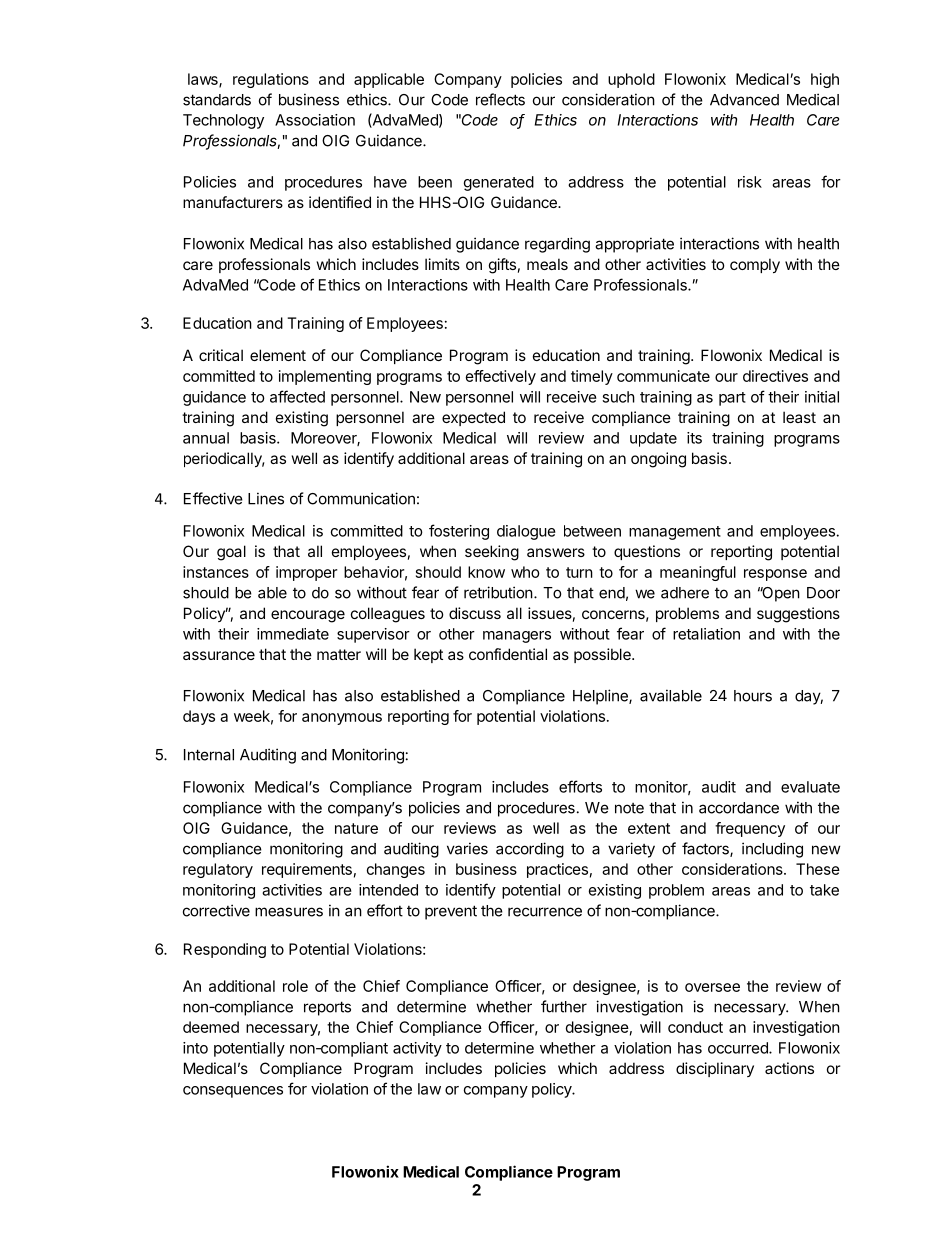 This page has width=952, height=1233. What do you see at coordinates (209, 755) in the page?
I see `Internal` at bounding box center [209, 755].
